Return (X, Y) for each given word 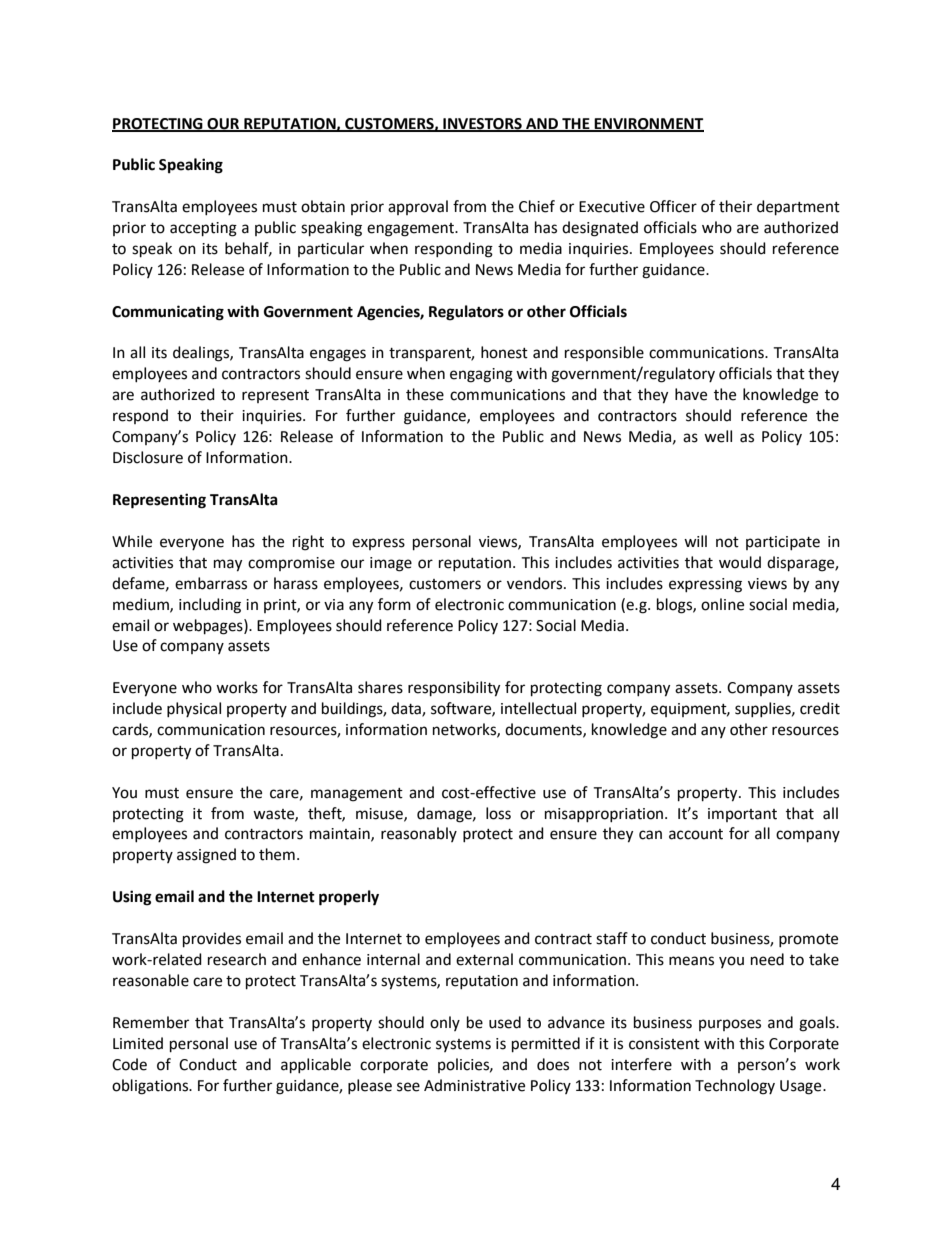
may (228, 565)
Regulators (466, 313)
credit (820, 708)
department (798, 208)
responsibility (454, 689)
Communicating (168, 313)
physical (194, 709)
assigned (206, 856)
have (691, 394)
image (391, 564)
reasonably (419, 834)
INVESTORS (482, 124)
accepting (203, 229)
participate (783, 543)
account (696, 834)
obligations (151, 1087)
